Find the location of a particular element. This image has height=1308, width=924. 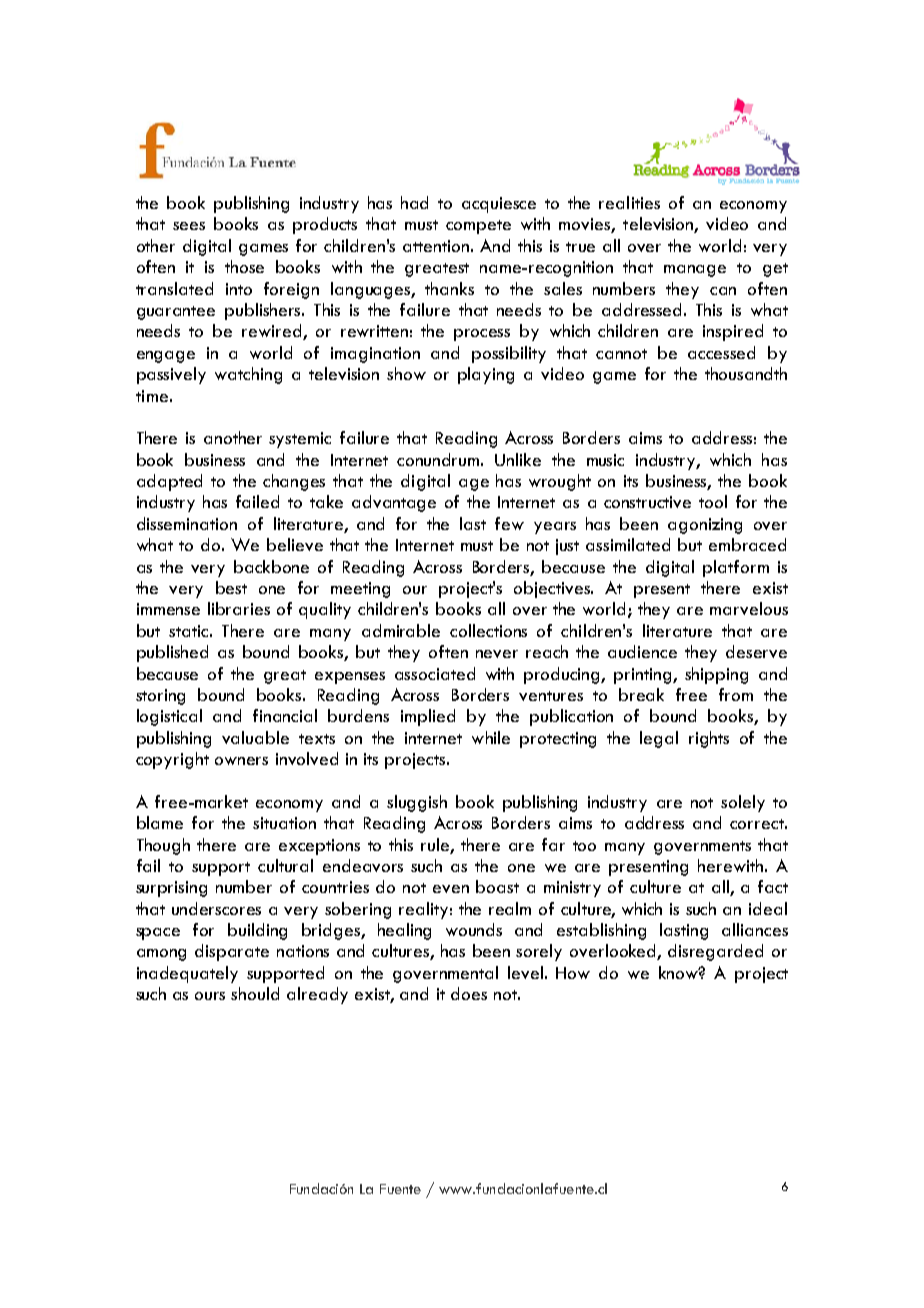

sees is located at coordinates (189, 226).
